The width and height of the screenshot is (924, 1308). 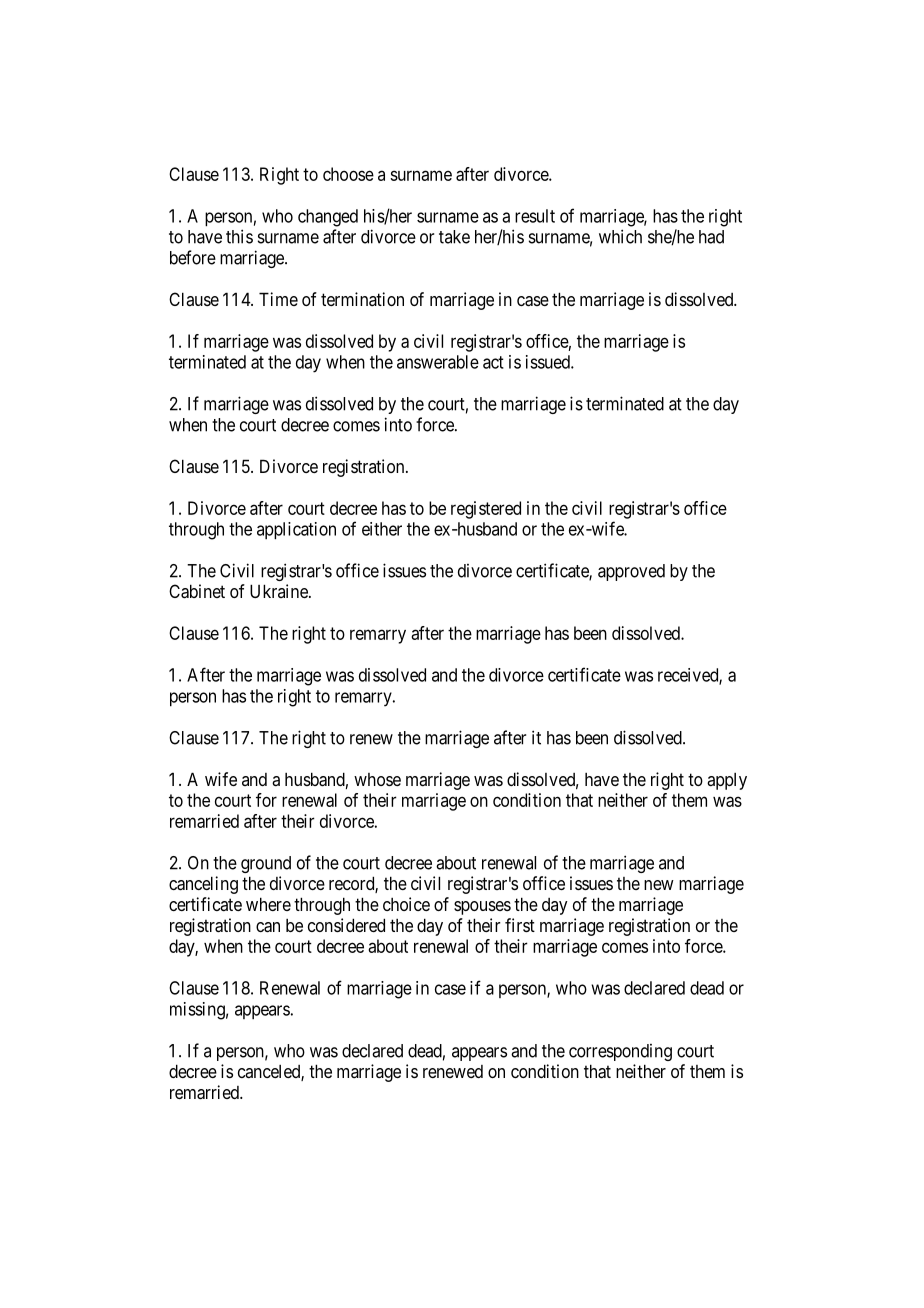 What do you see at coordinates (239, 236) in the screenshot?
I see `this` at bounding box center [239, 236].
